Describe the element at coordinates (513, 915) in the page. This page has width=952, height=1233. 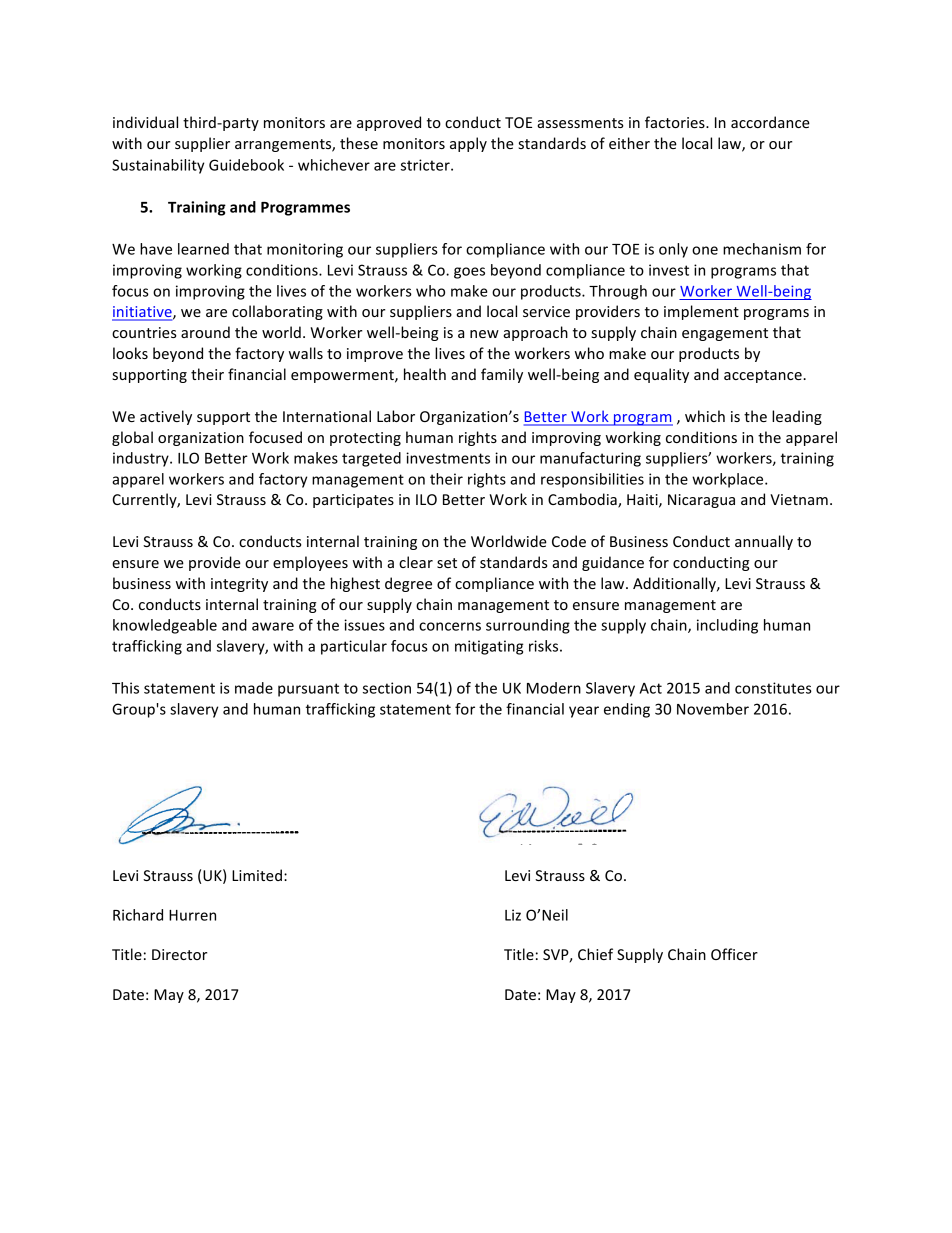
I see `Liz` at that location.
